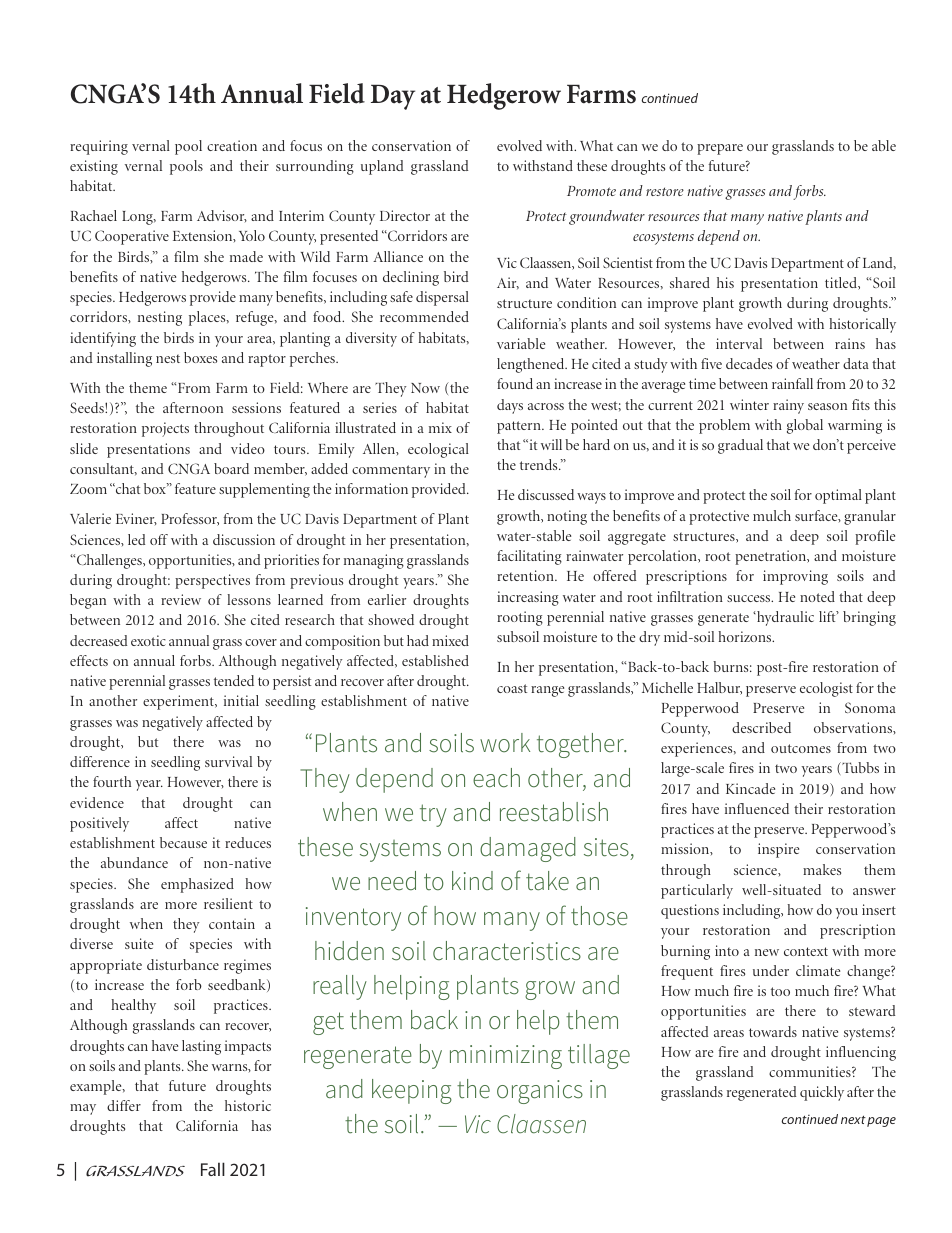 The image size is (952, 1233). Describe the element at coordinates (148, 640) in the screenshot. I see `exotic` at that location.
